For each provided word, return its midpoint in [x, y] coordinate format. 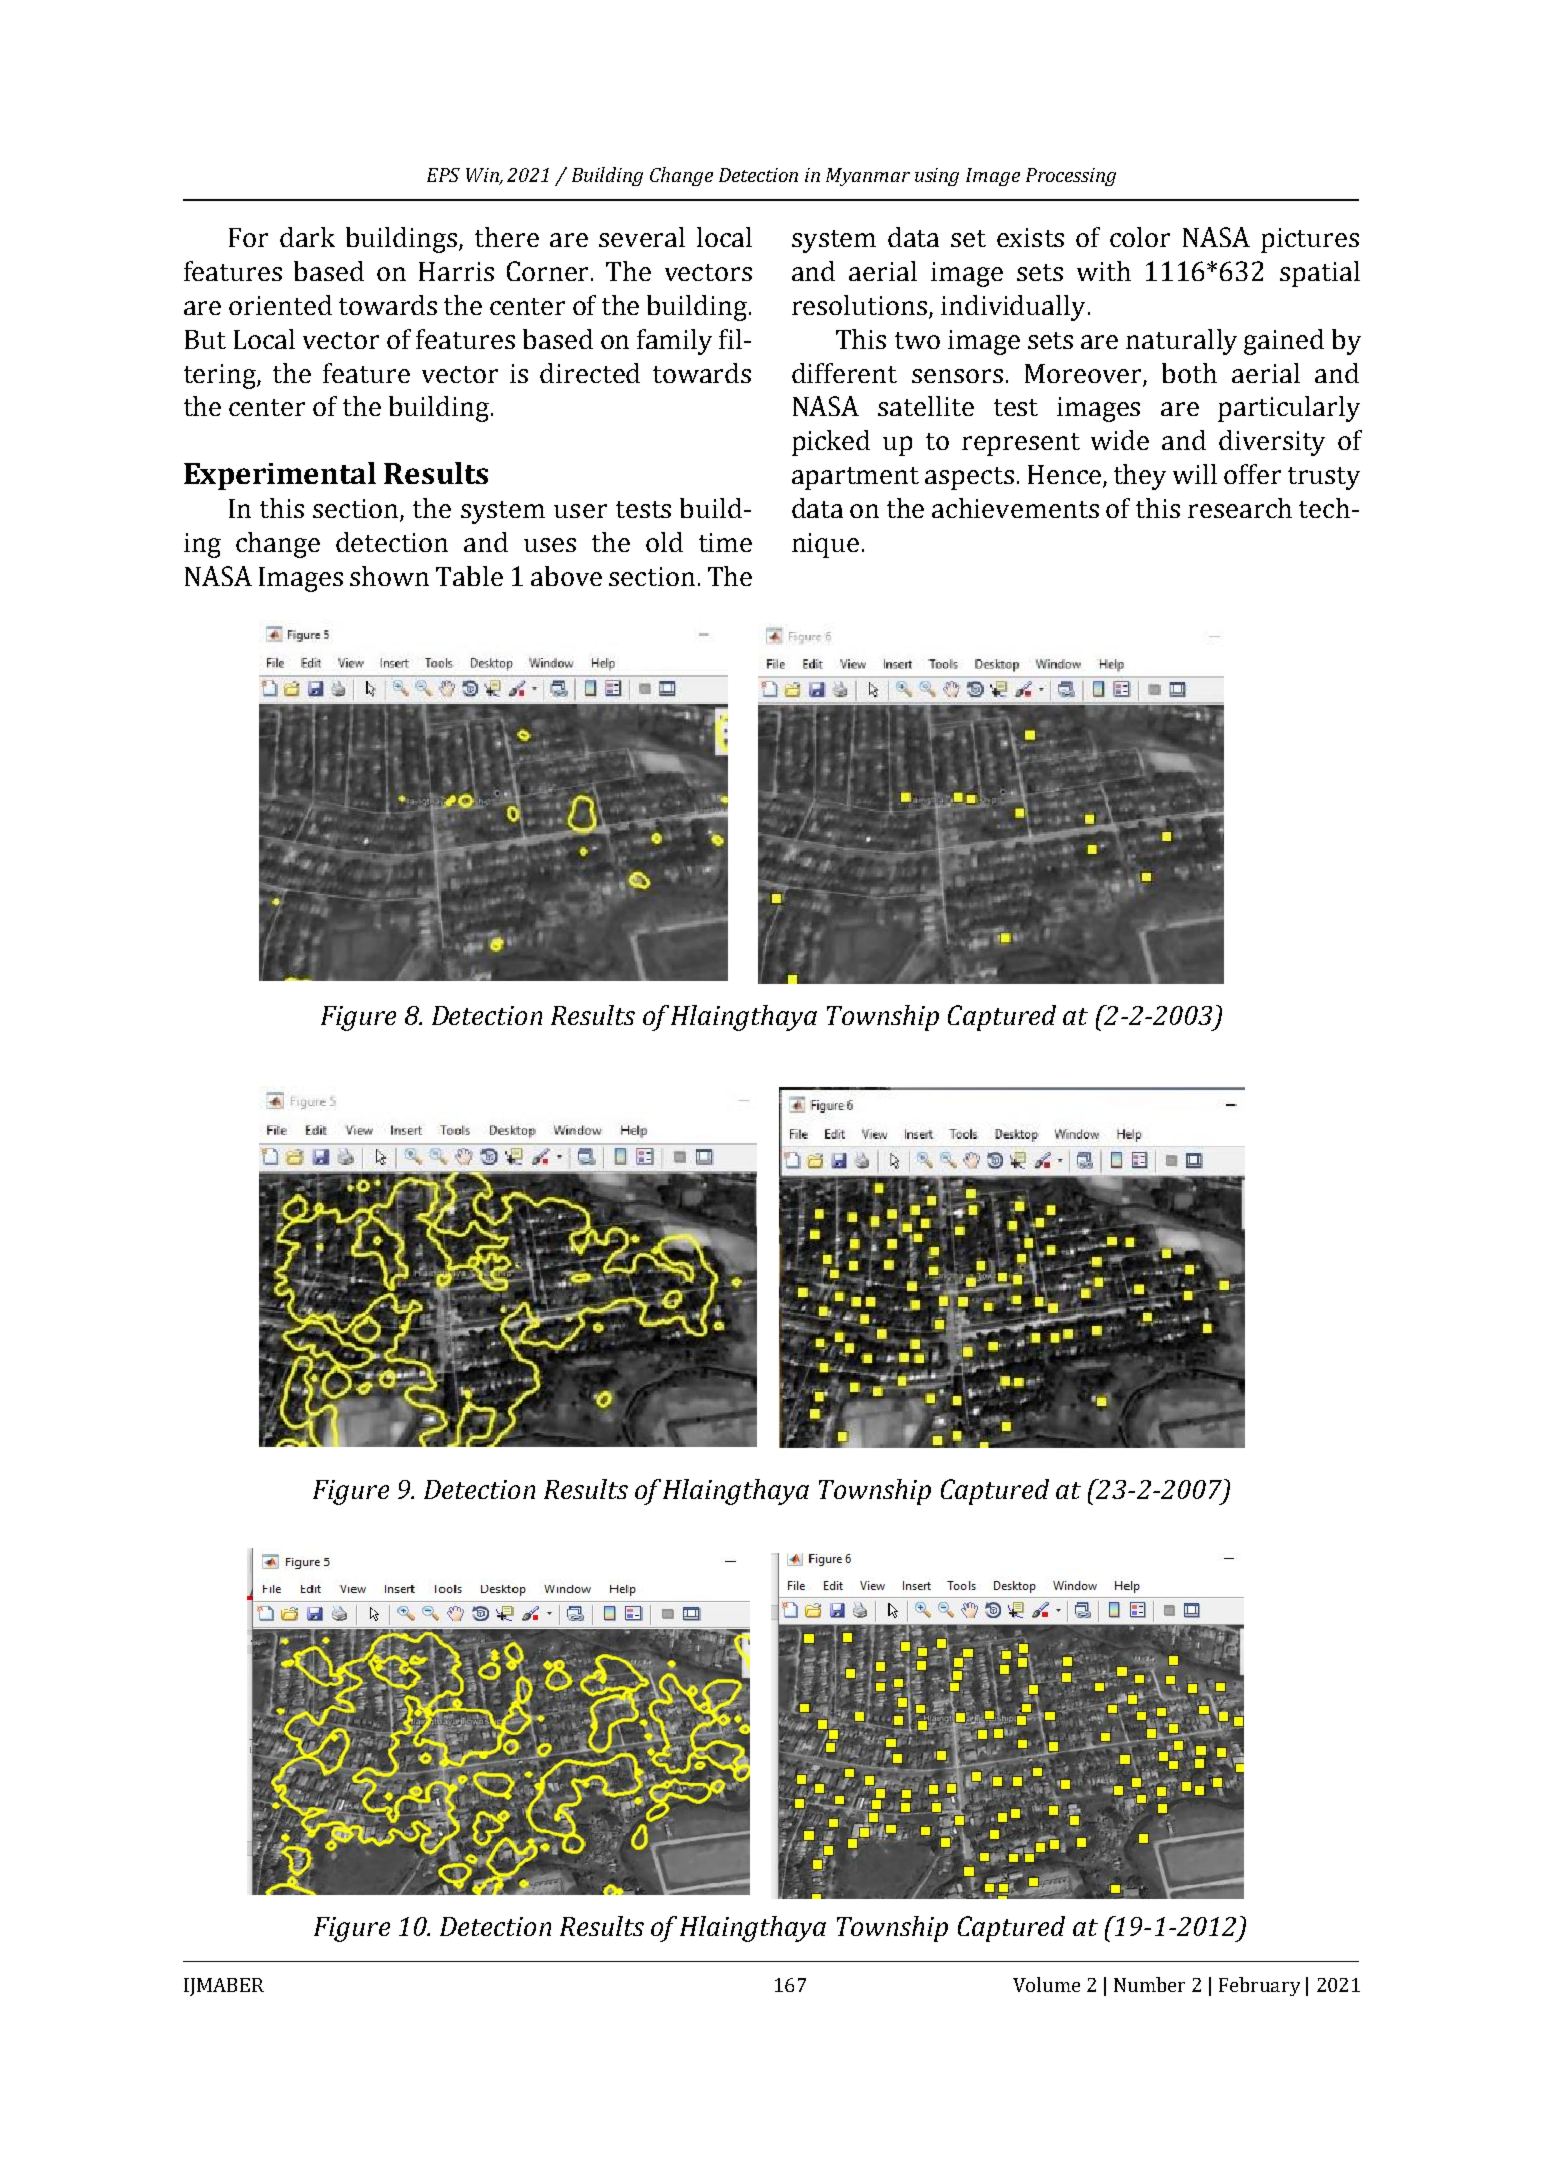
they [1140, 477]
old [664, 542]
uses [550, 545]
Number [1149, 1984]
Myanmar [868, 177]
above [566, 576]
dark [307, 237]
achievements [1015, 508]
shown [389, 576]
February [1259, 1986]
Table [469, 576]
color [1140, 237]
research [1240, 508]
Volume [1046, 1984]
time [725, 542]
